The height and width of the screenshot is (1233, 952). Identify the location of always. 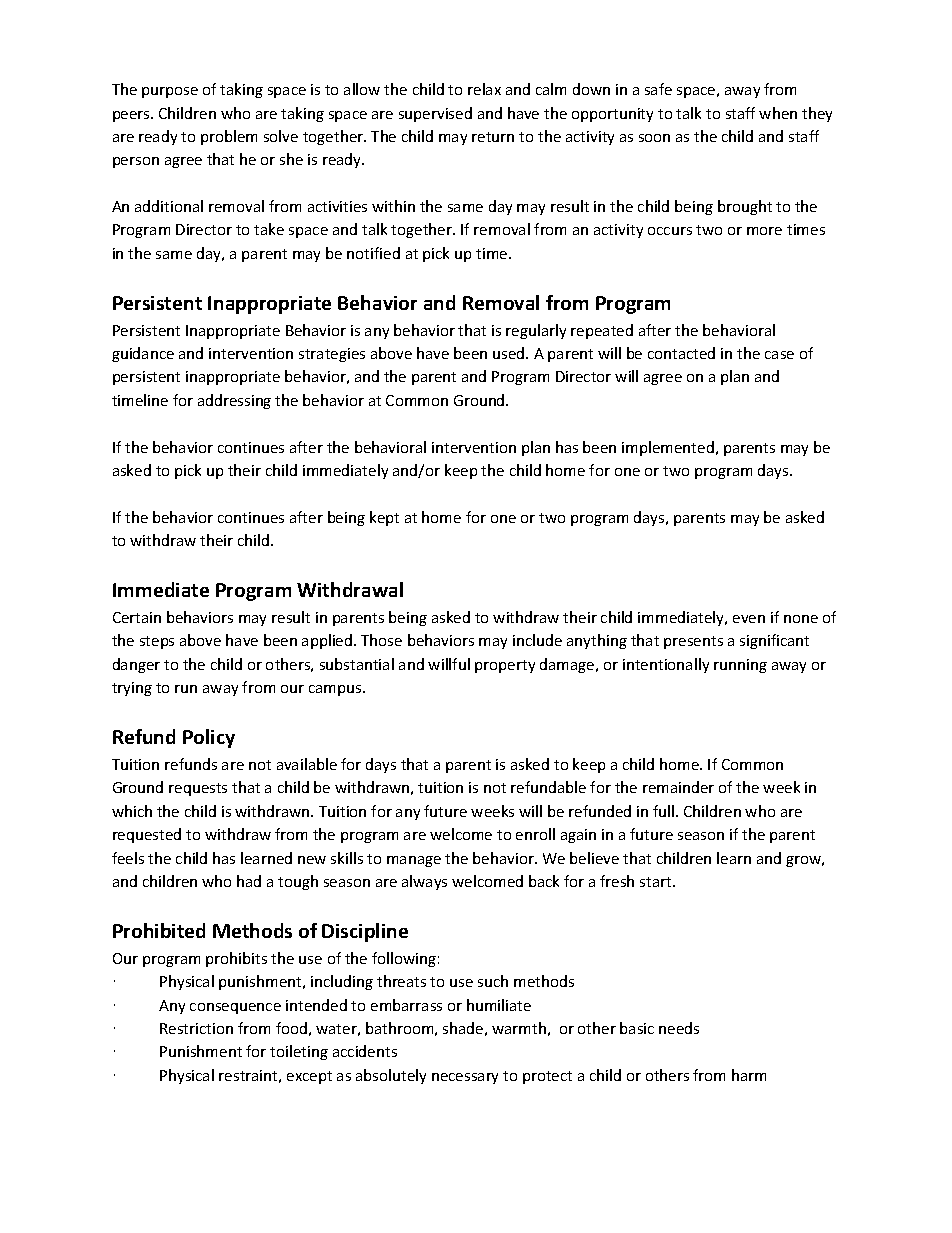
(424, 882).
